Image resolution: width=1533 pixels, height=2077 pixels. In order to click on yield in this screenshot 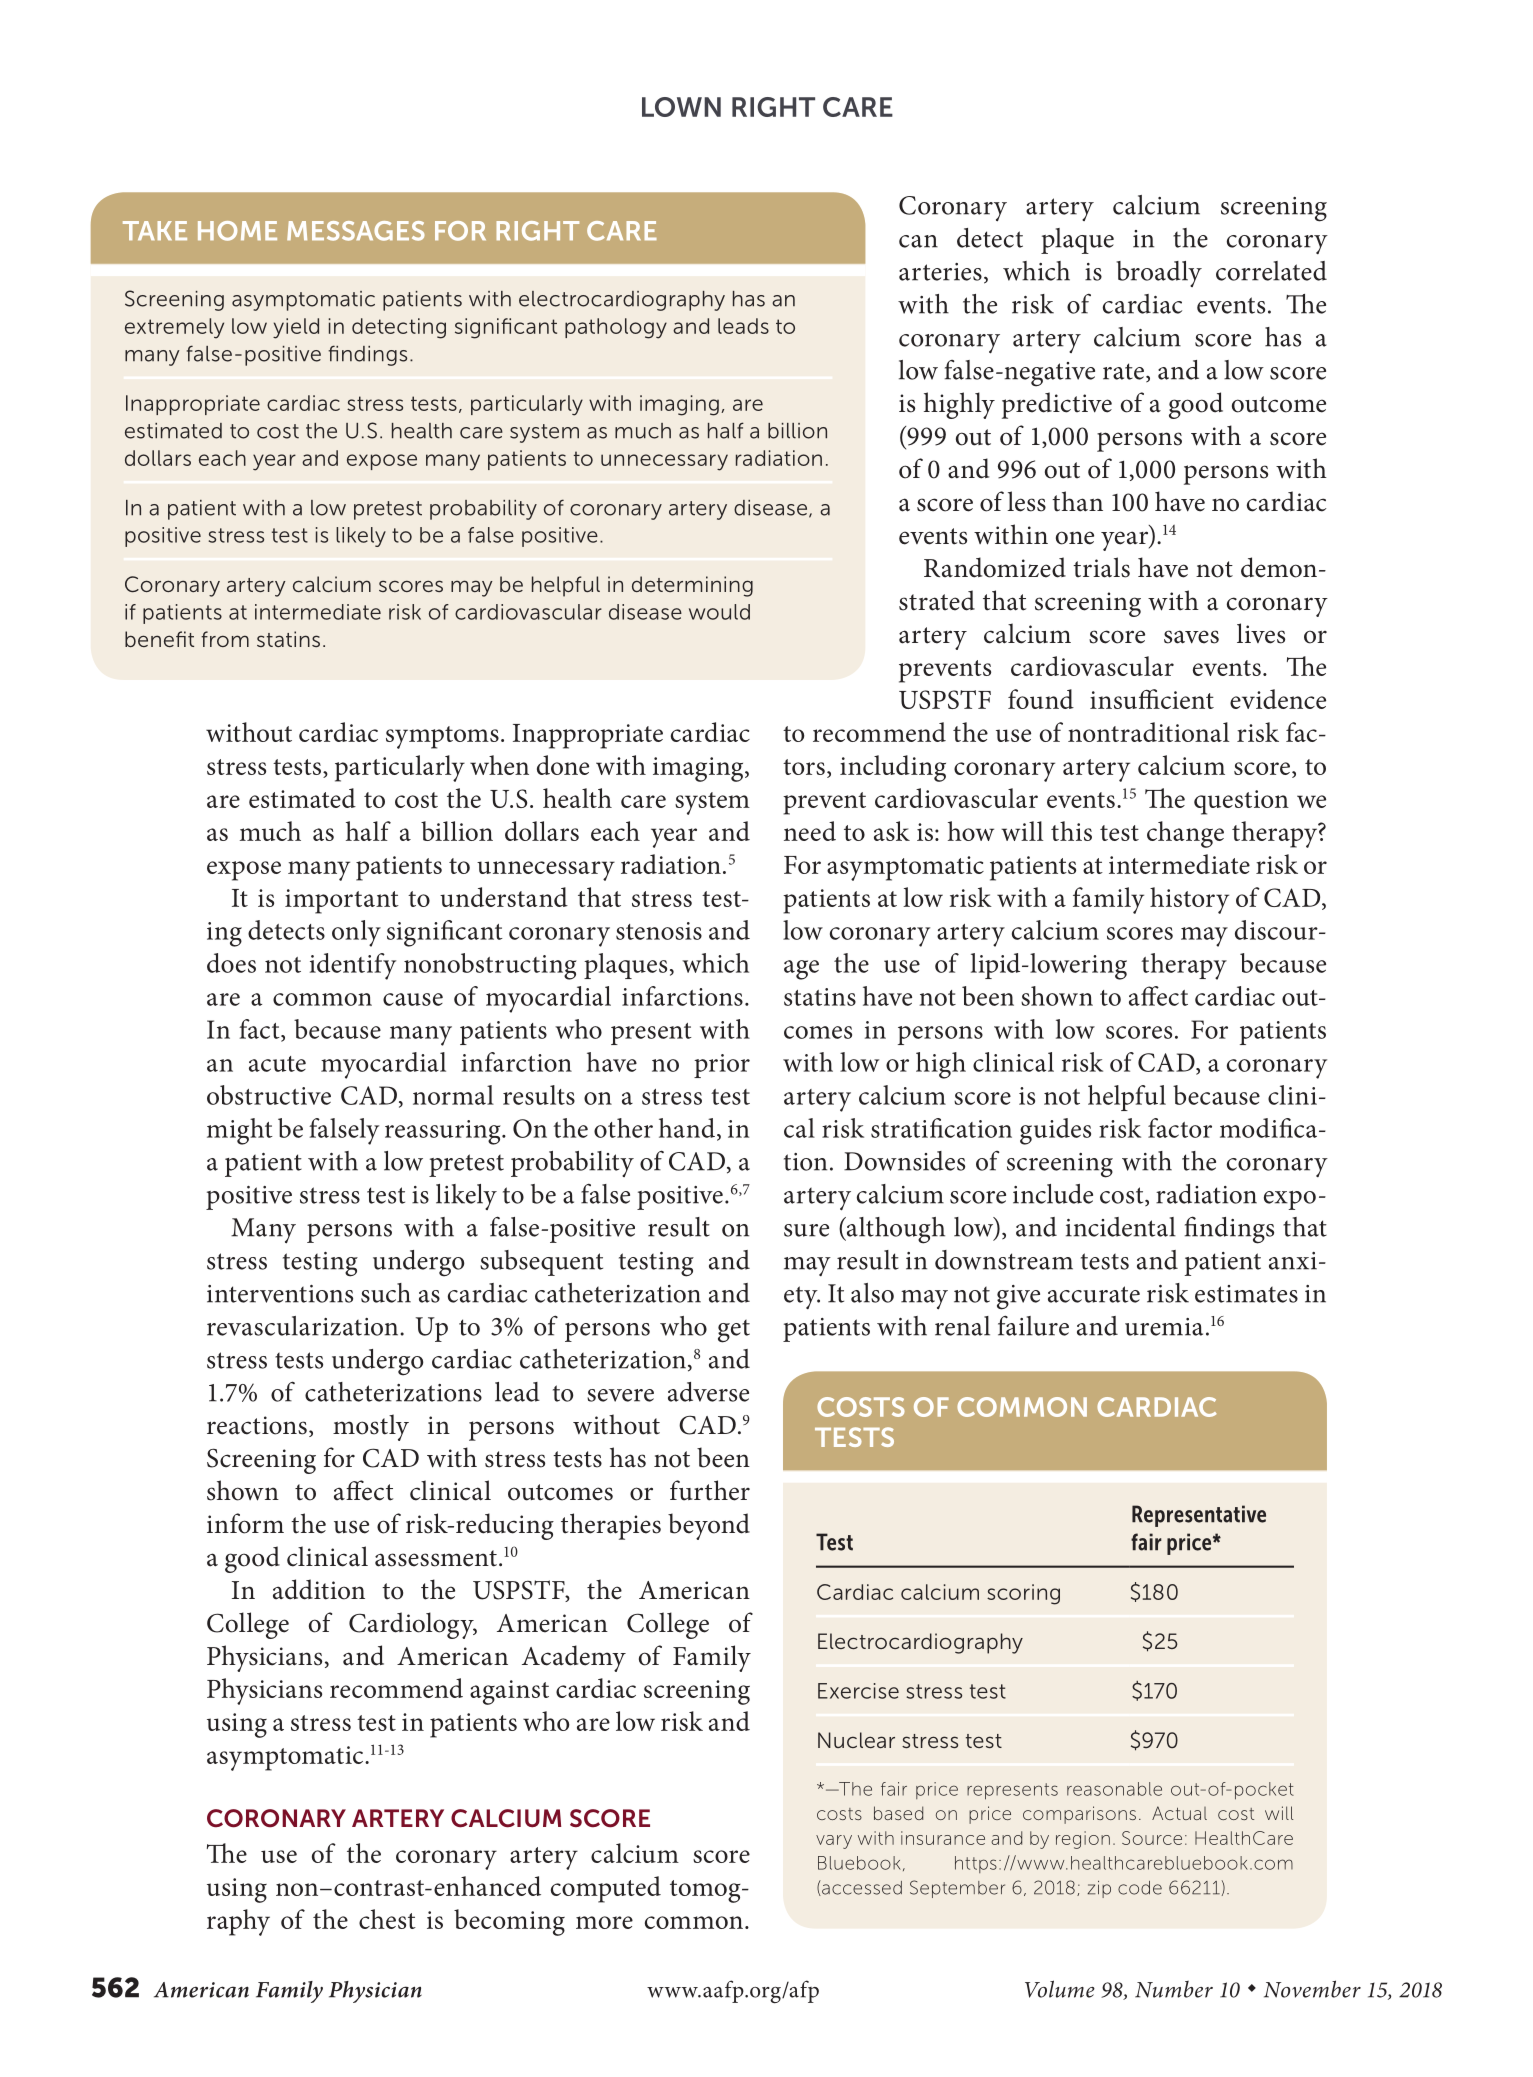, I will do `click(296, 328)`.
